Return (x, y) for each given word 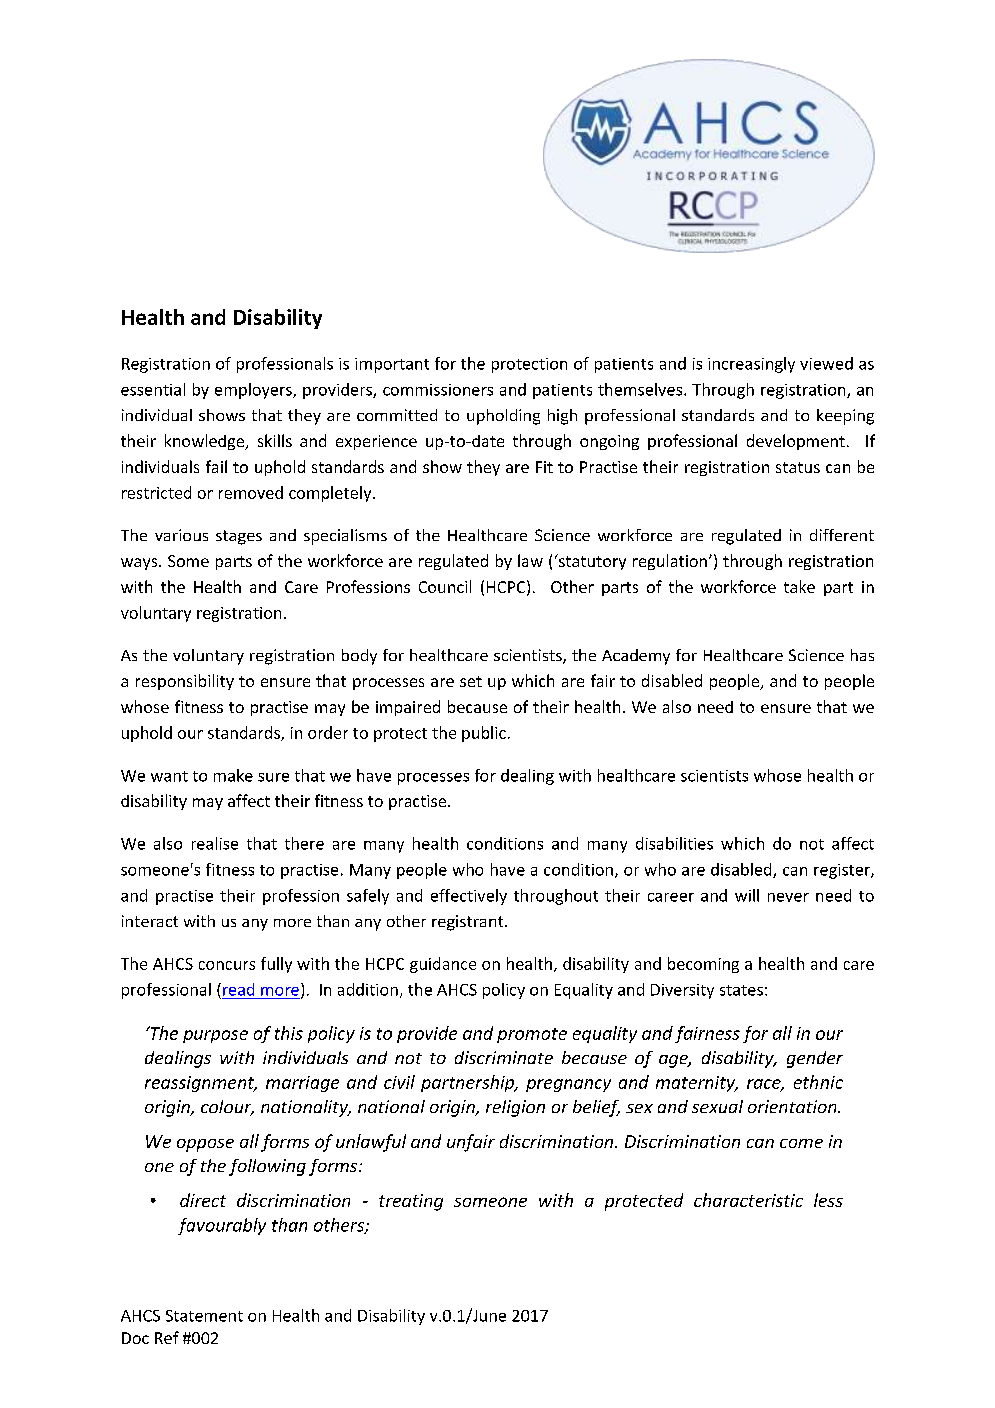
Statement (204, 1316)
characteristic (748, 1200)
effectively (469, 897)
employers (254, 391)
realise (215, 843)
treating (411, 1202)
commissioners (438, 390)
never (788, 897)
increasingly (751, 365)
